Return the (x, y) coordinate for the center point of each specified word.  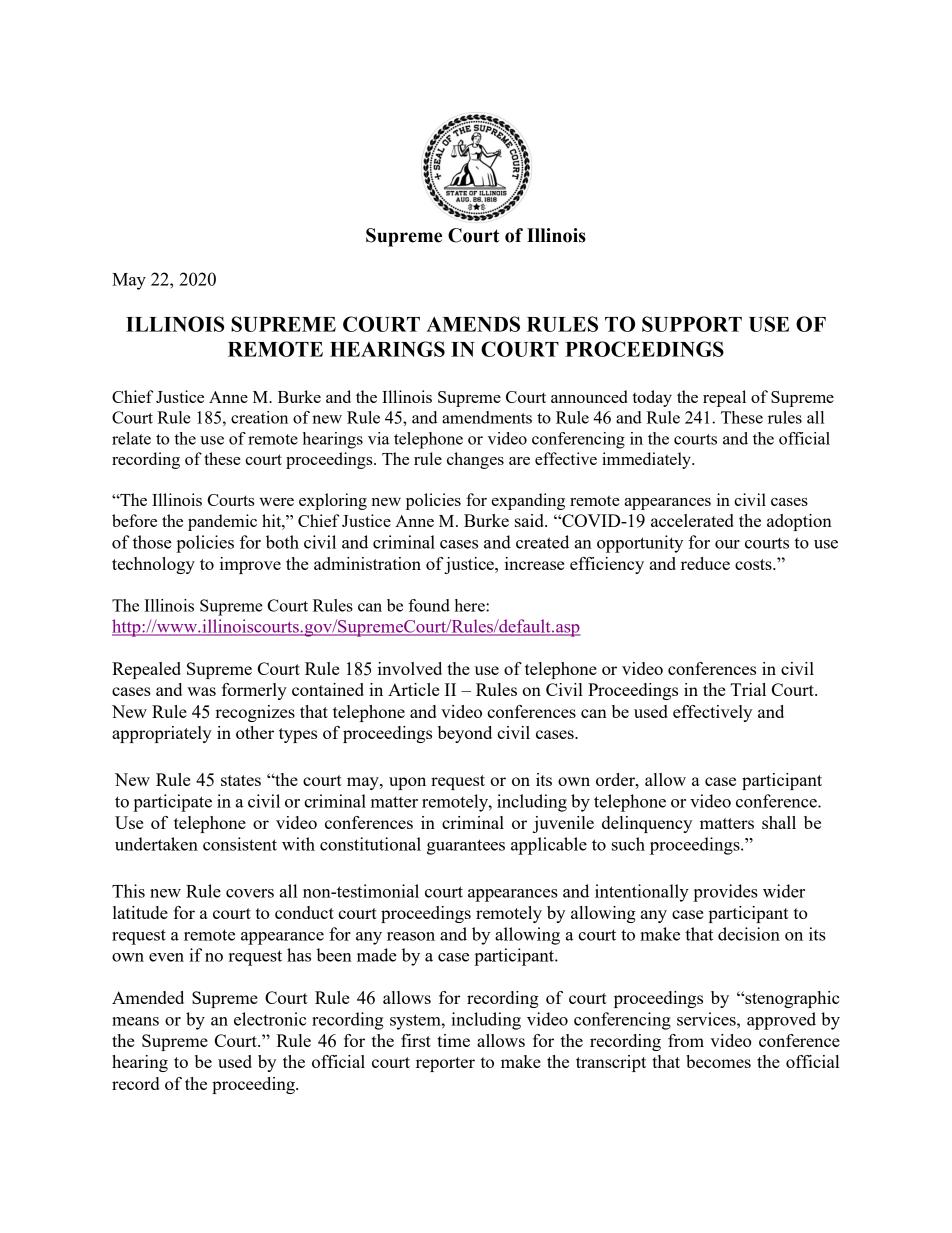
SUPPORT (692, 324)
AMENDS (473, 324)
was (201, 691)
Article (413, 689)
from (686, 1040)
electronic (270, 1019)
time (453, 1040)
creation (259, 417)
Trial (748, 689)
